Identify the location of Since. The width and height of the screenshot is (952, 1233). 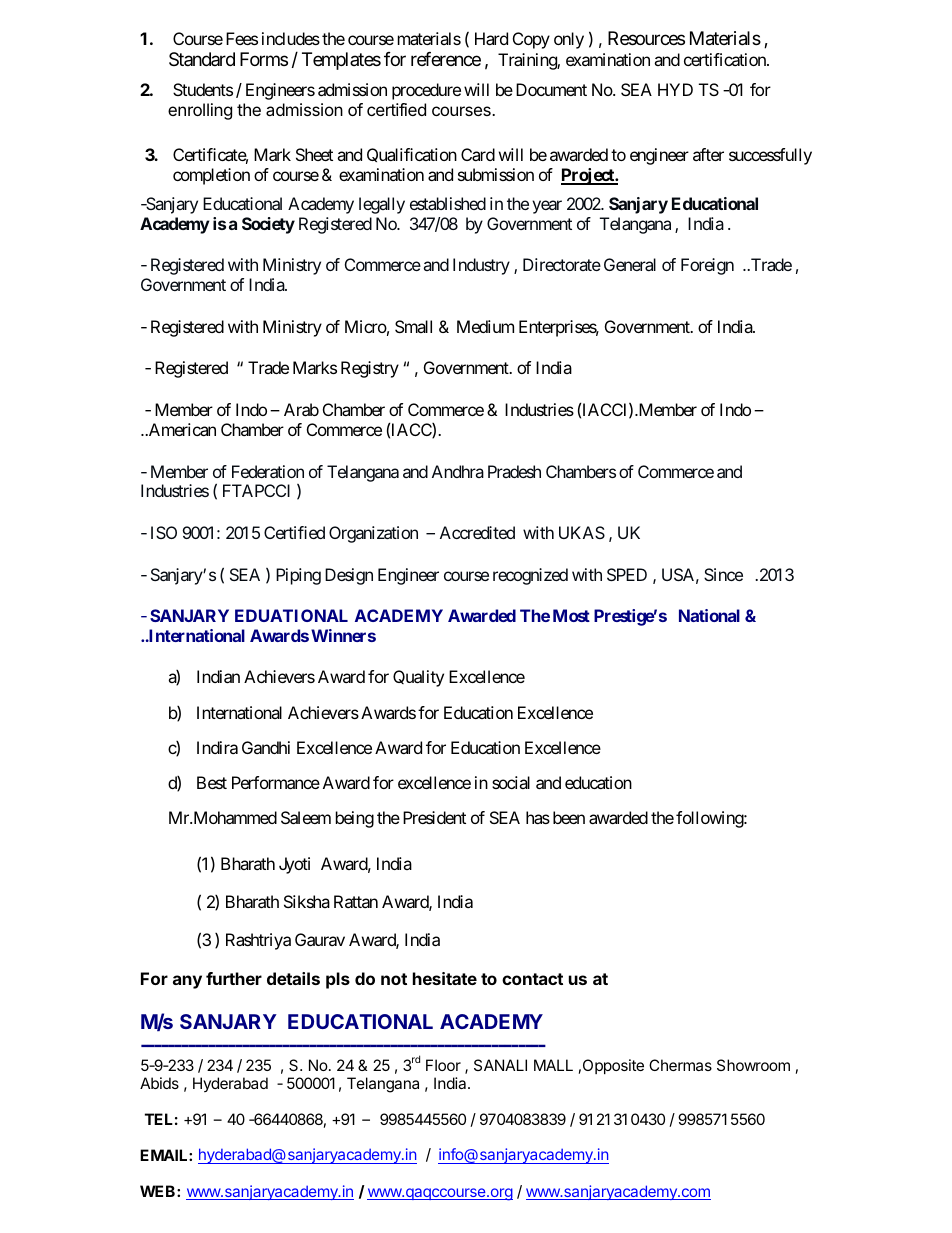
(723, 574).
